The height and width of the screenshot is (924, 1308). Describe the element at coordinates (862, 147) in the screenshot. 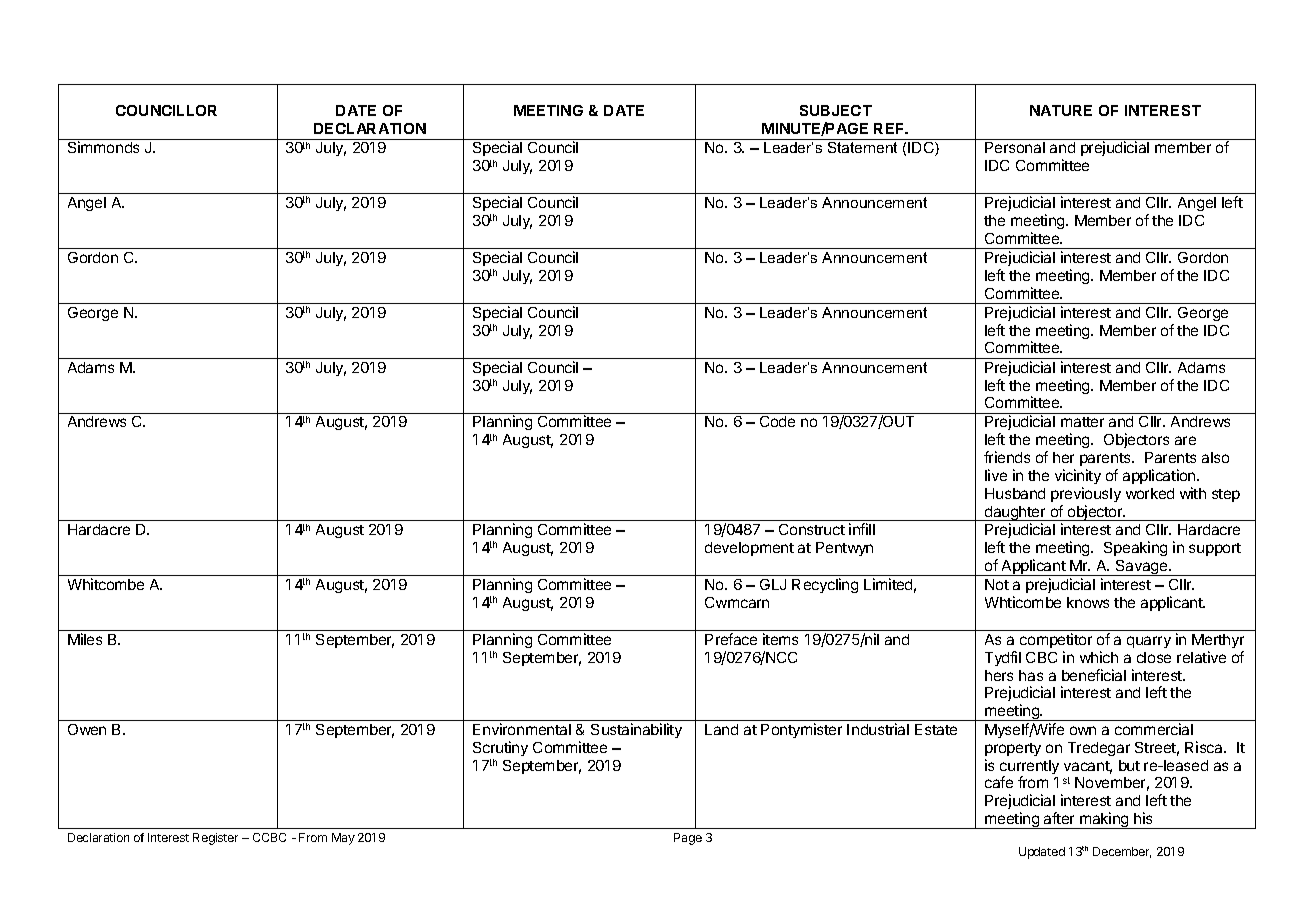

I see `Statement` at that location.
